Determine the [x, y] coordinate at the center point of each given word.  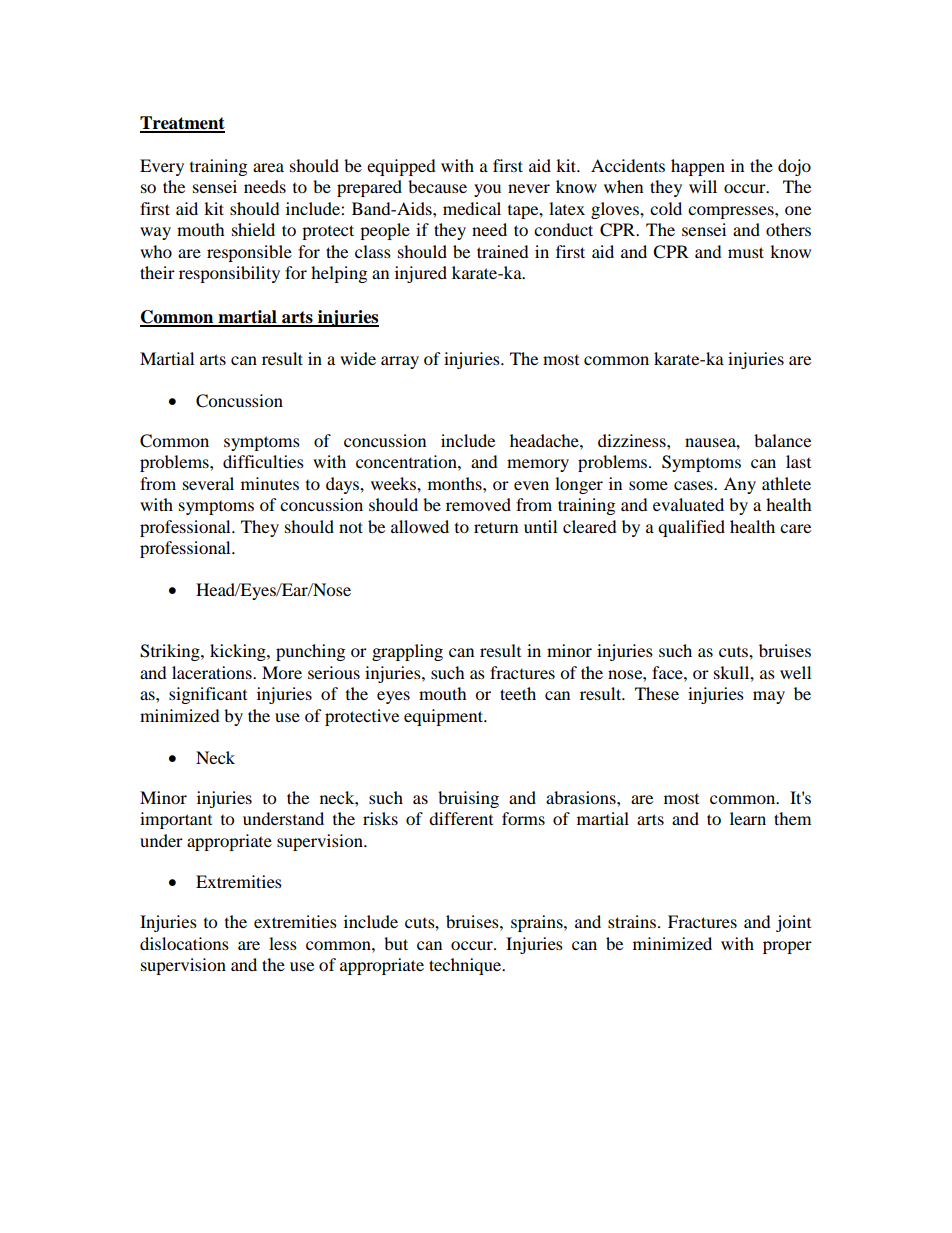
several [208, 483]
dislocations [184, 943]
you [487, 190]
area [268, 167]
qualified [691, 528]
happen [698, 167]
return [496, 528]
